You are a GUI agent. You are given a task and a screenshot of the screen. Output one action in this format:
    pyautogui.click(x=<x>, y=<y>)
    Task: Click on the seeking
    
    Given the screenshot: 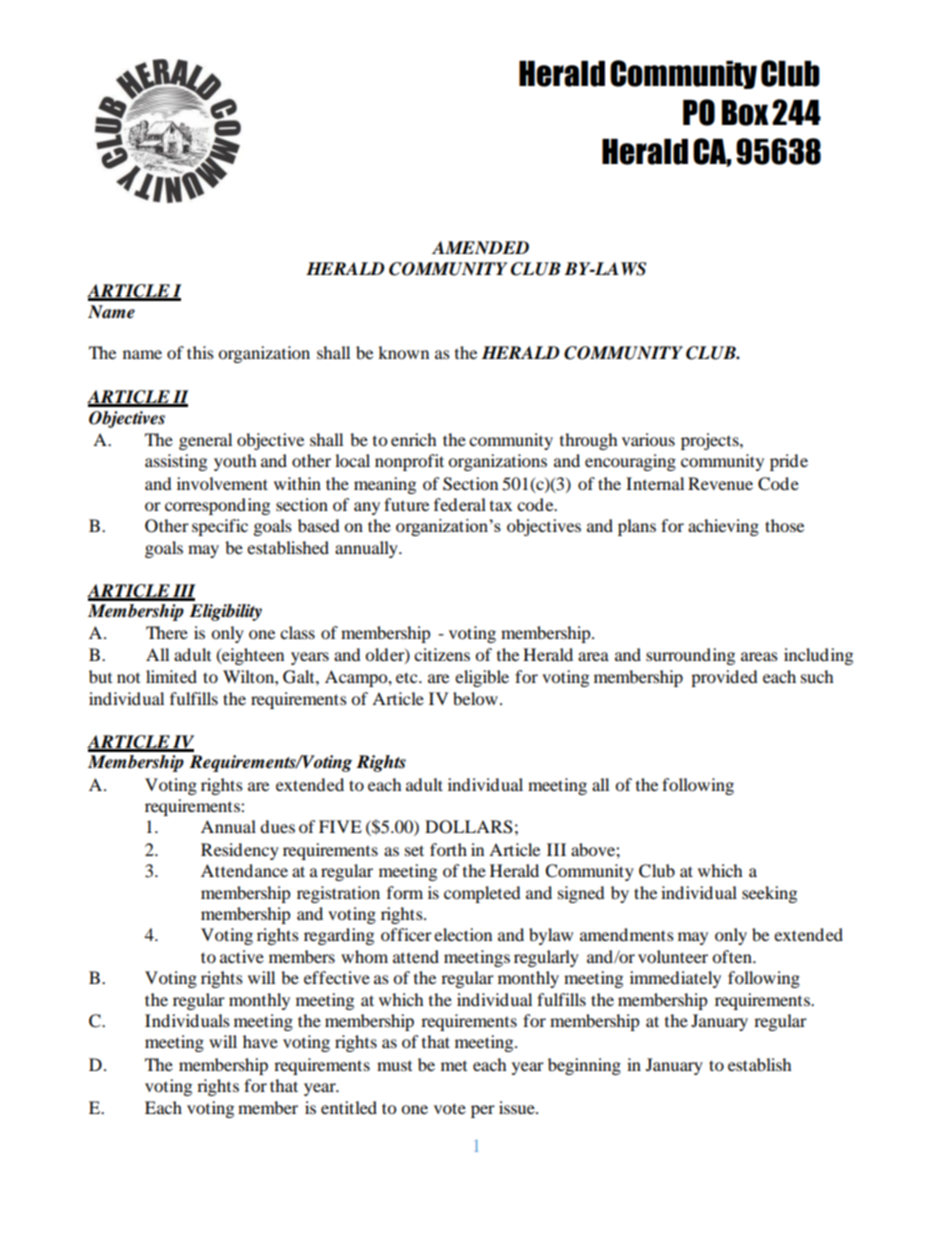 What is the action you would take?
    pyautogui.click(x=769, y=894)
